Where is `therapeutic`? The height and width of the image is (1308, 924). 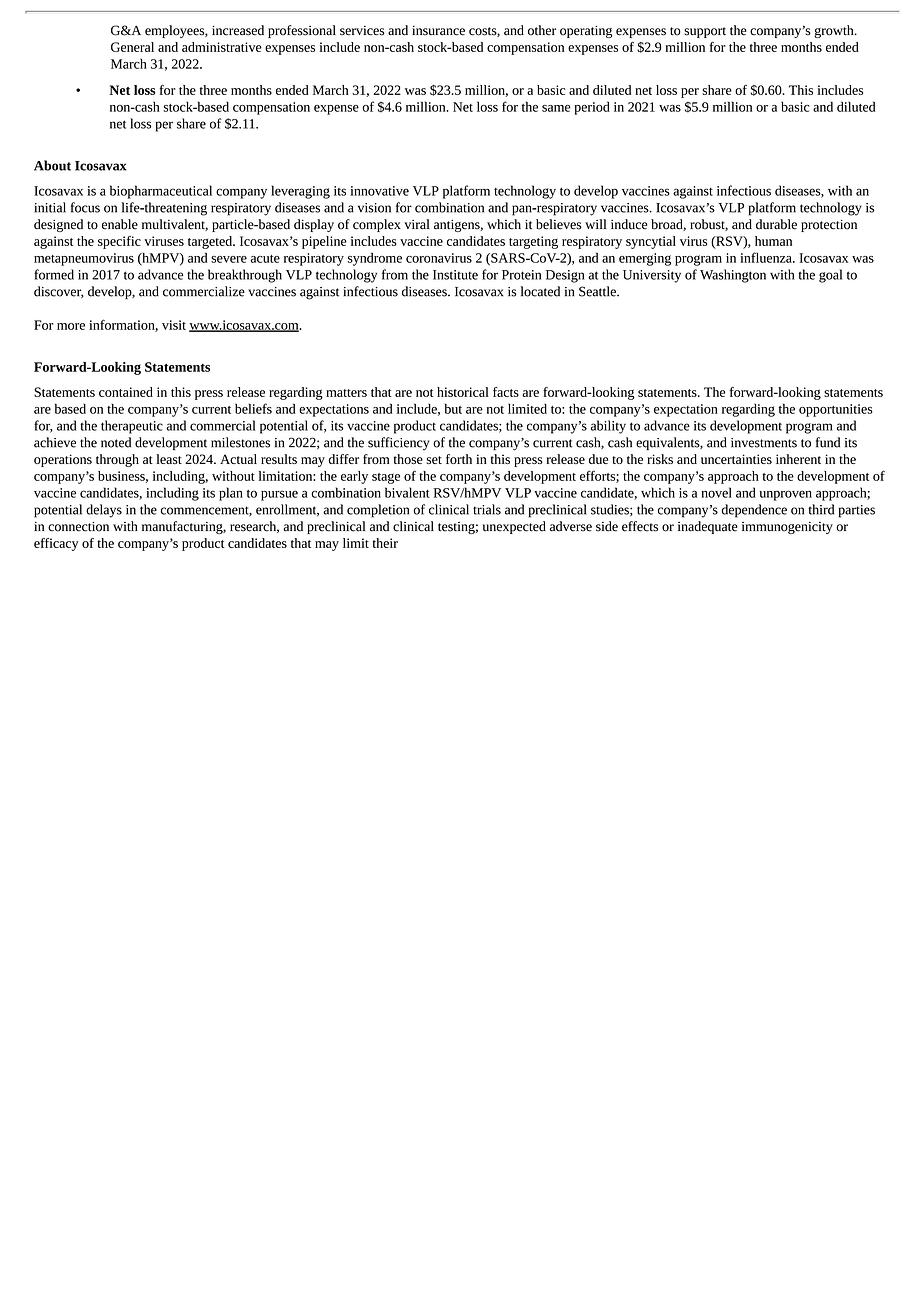
therapeutic is located at coordinates (132, 427).
